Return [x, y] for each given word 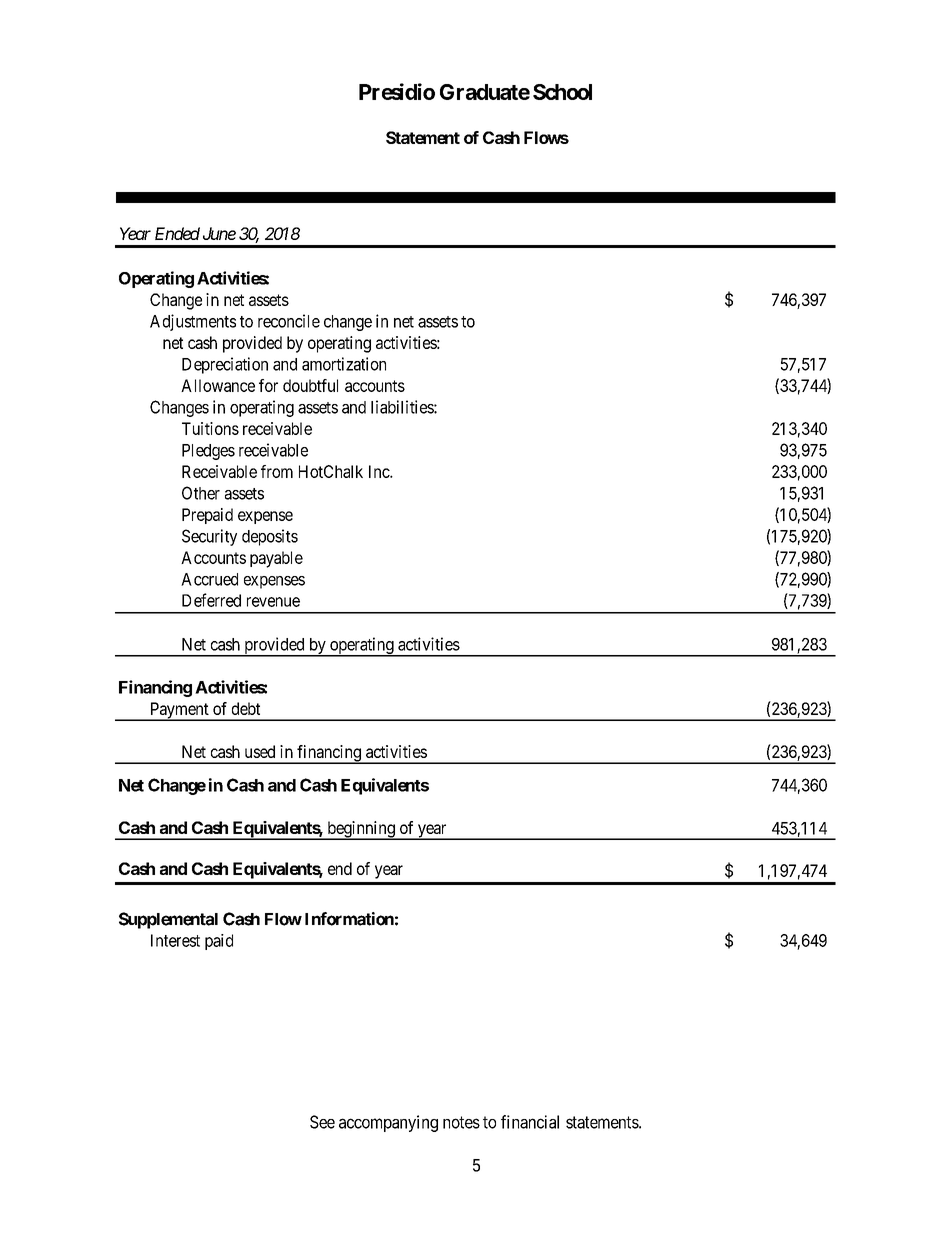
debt [246, 708]
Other [201, 493]
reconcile [289, 321]
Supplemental [168, 920]
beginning [361, 830]
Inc [380, 471]
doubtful [310, 385]
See [322, 1122]
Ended [177, 233]
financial [530, 1122]
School [562, 92]
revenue [273, 602]
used [260, 751]
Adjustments [193, 322]
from [277, 471]
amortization [344, 364]
